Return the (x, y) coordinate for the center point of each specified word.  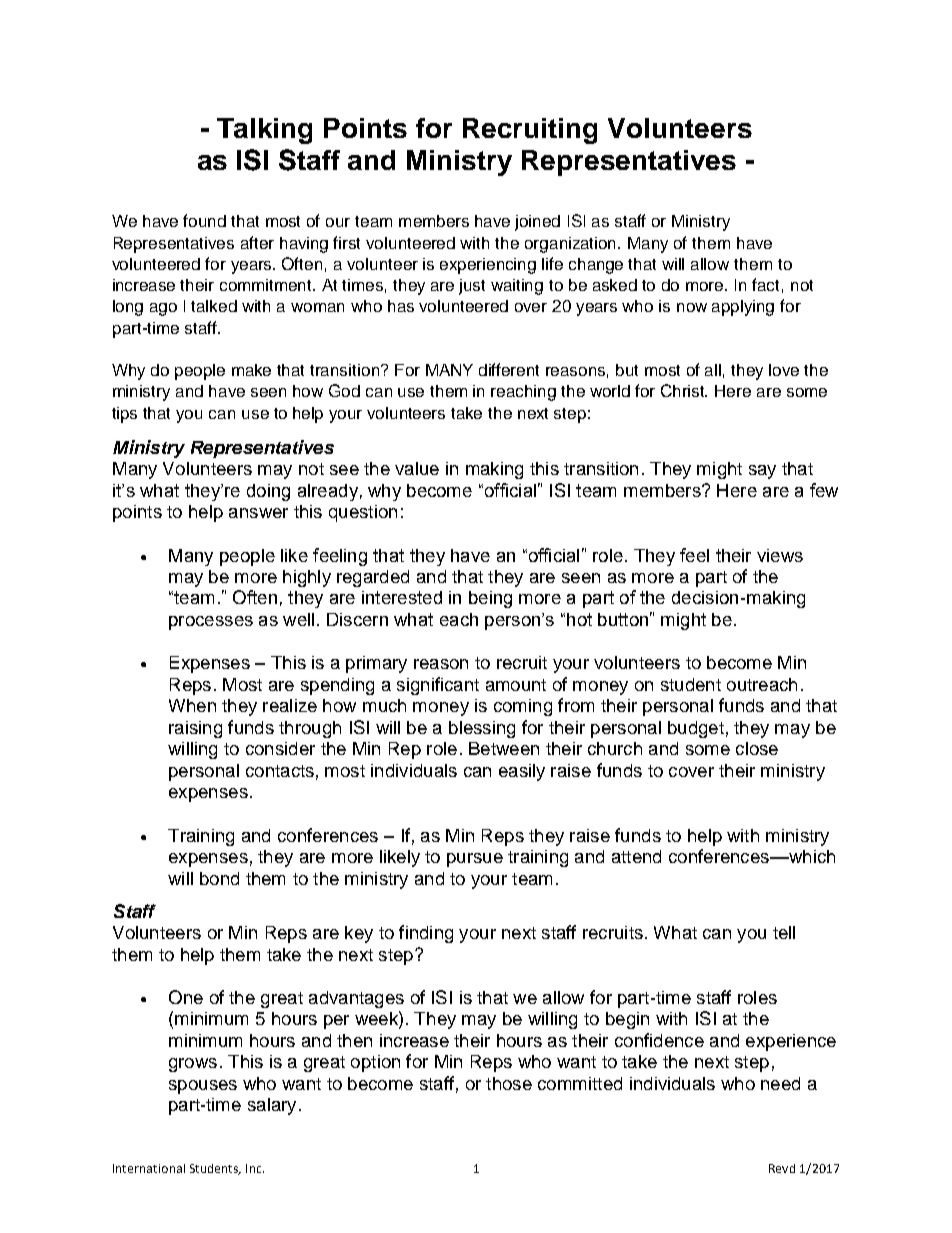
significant (438, 686)
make (251, 370)
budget (696, 729)
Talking (264, 131)
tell (784, 932)
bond (219, 878)
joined (537, 223)
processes (211, 623)
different (509, 369)
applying (743, 308)
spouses (203, 1087)
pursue (475, 860)
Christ (684, 390)
